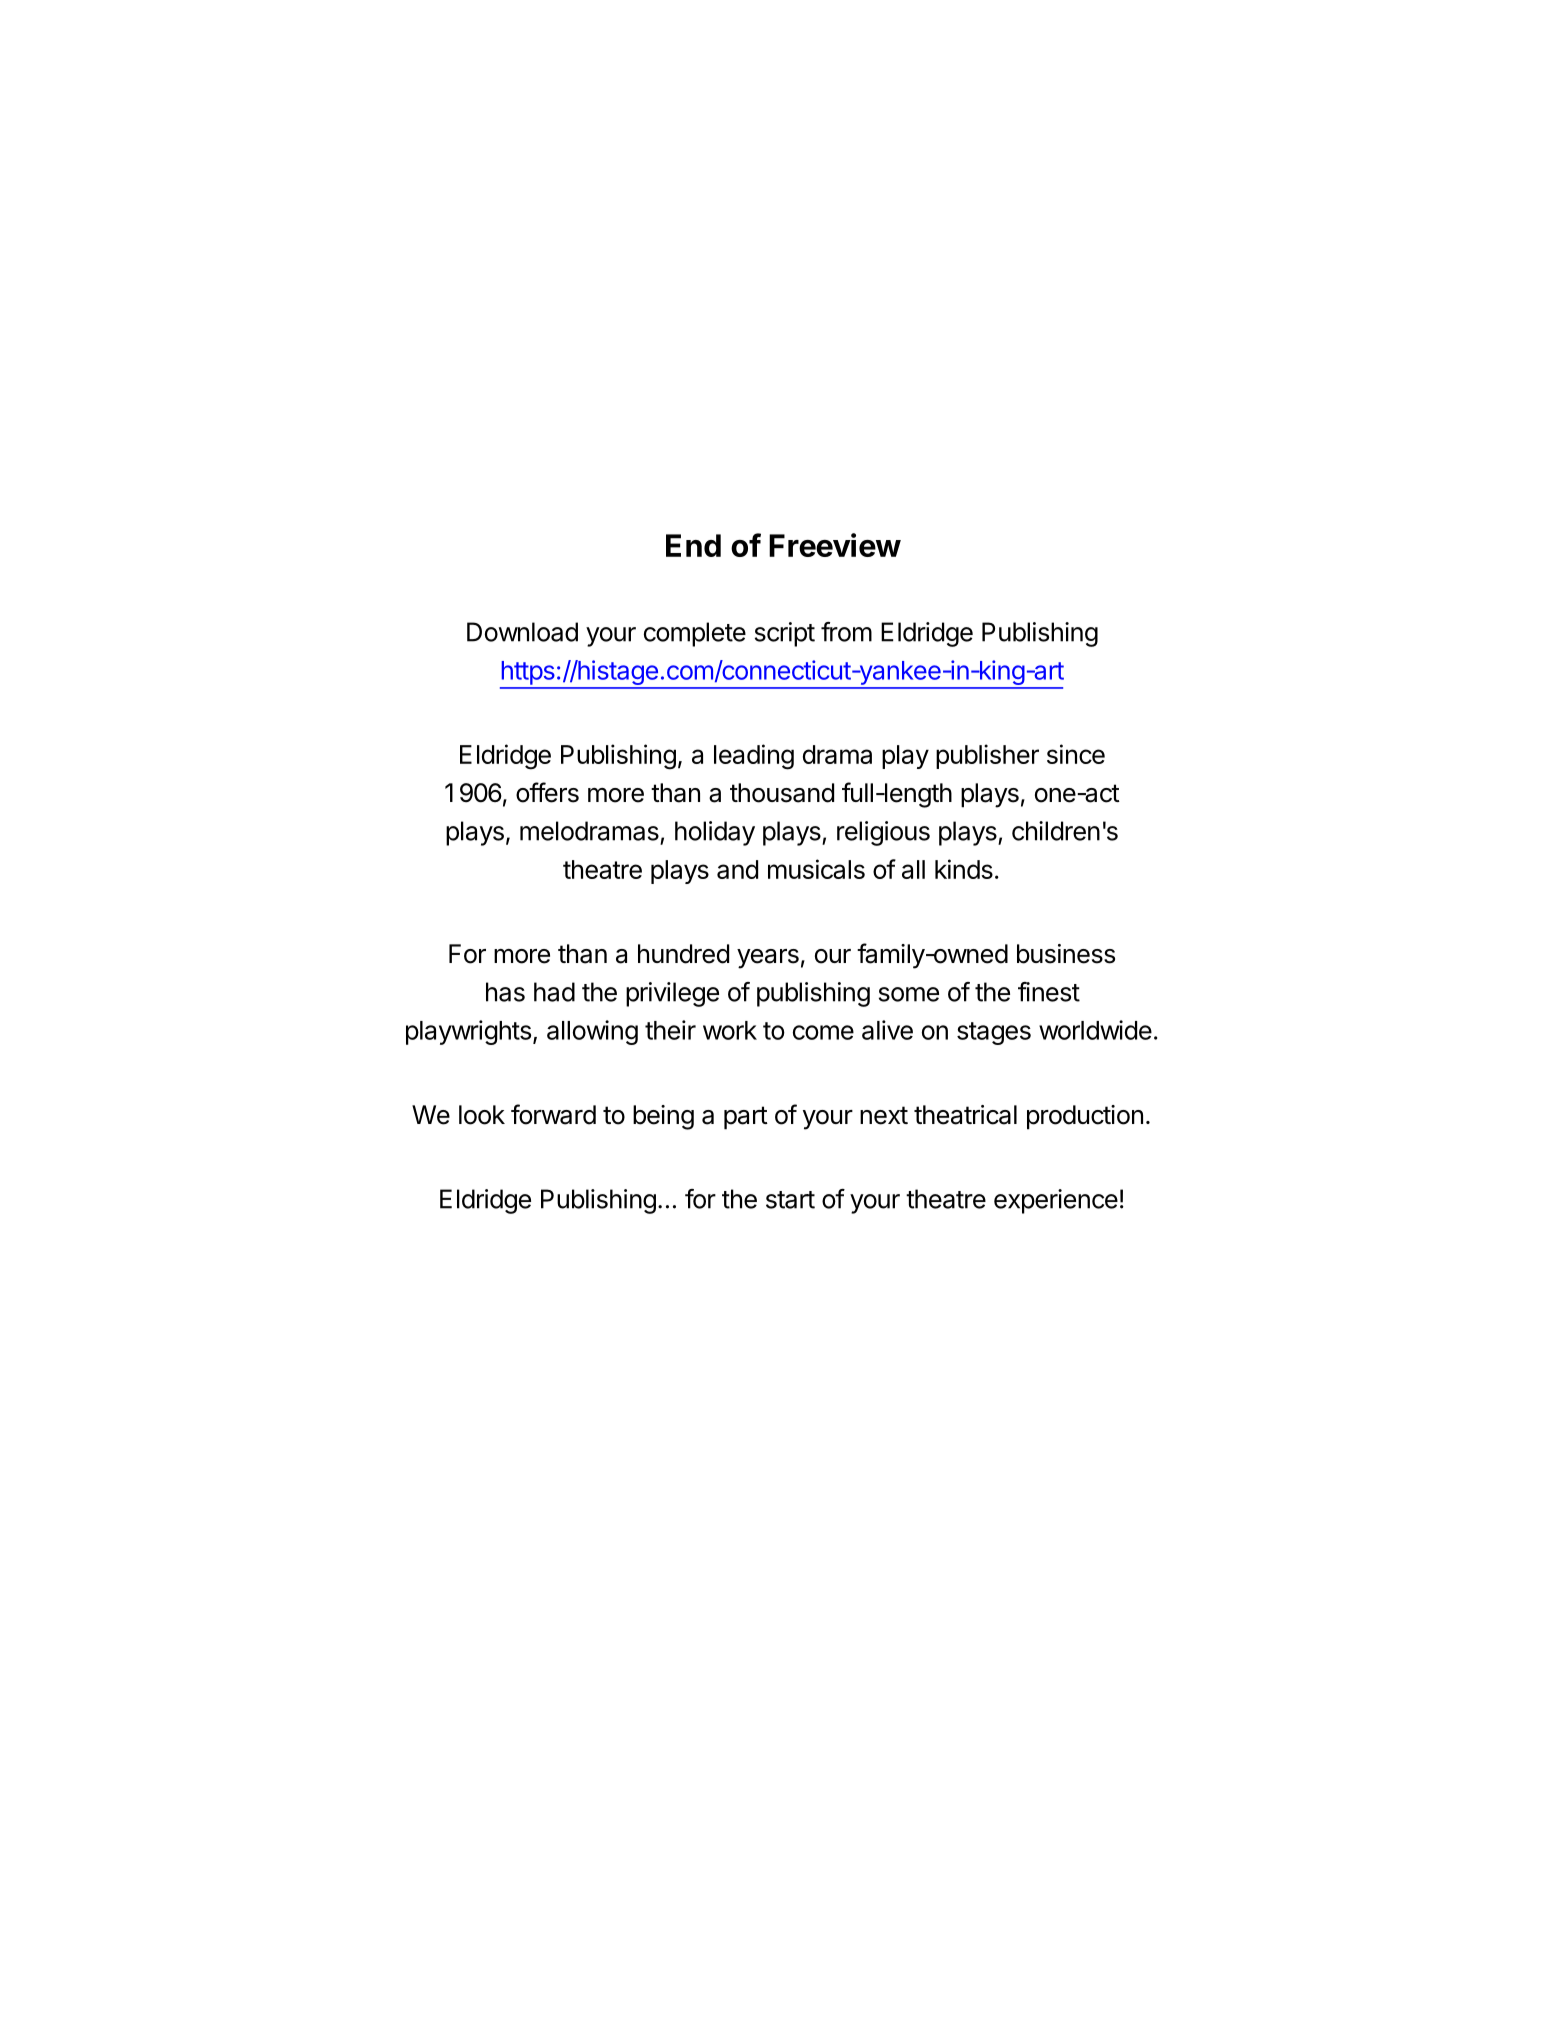 Image resolution: width=1563 pixels, height=2023 pixels. I want to click on Download, so click(522, 632).
